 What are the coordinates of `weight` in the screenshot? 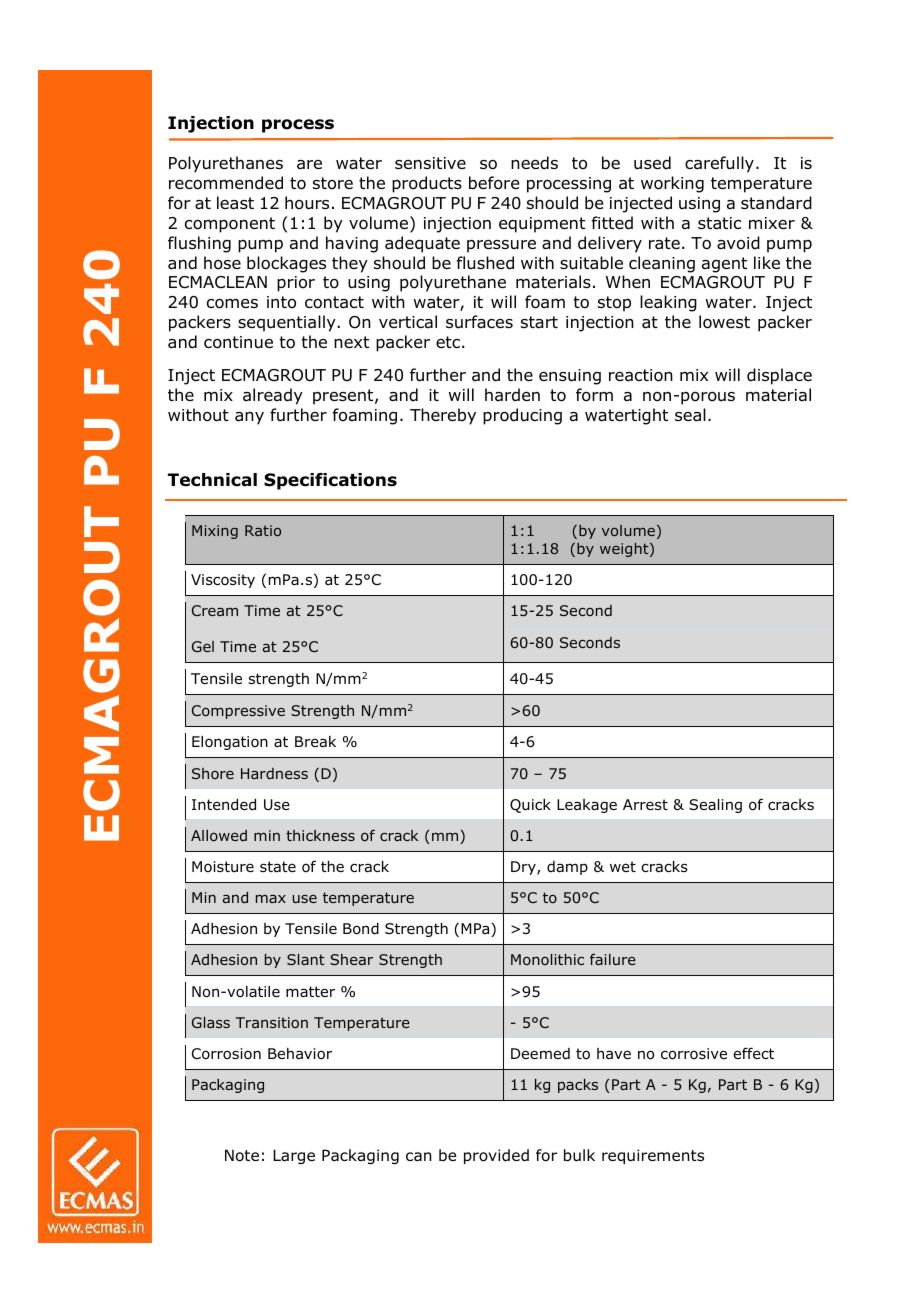 It's located at (625, 550).
